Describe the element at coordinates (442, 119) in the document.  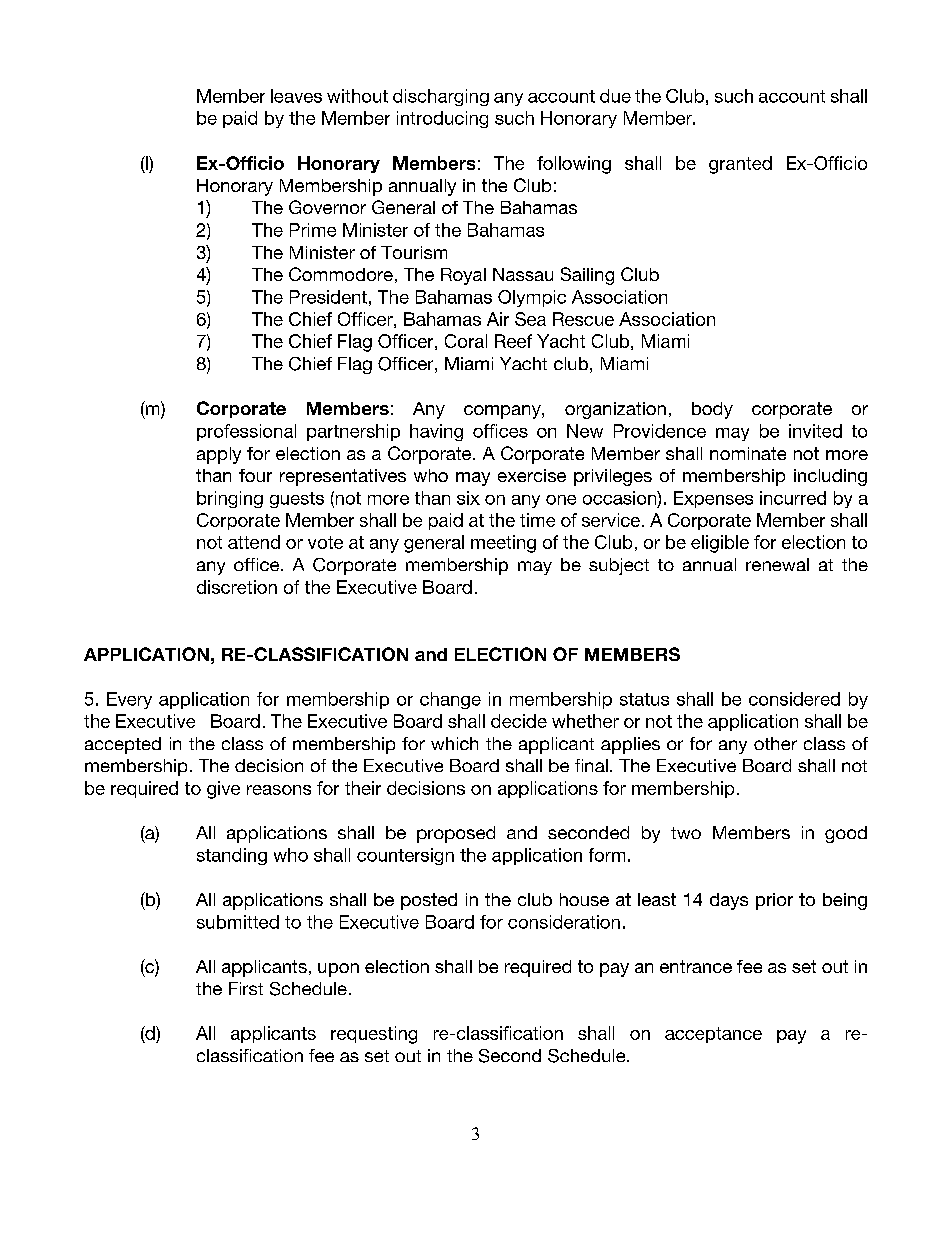
I see `introducing` at that location.
